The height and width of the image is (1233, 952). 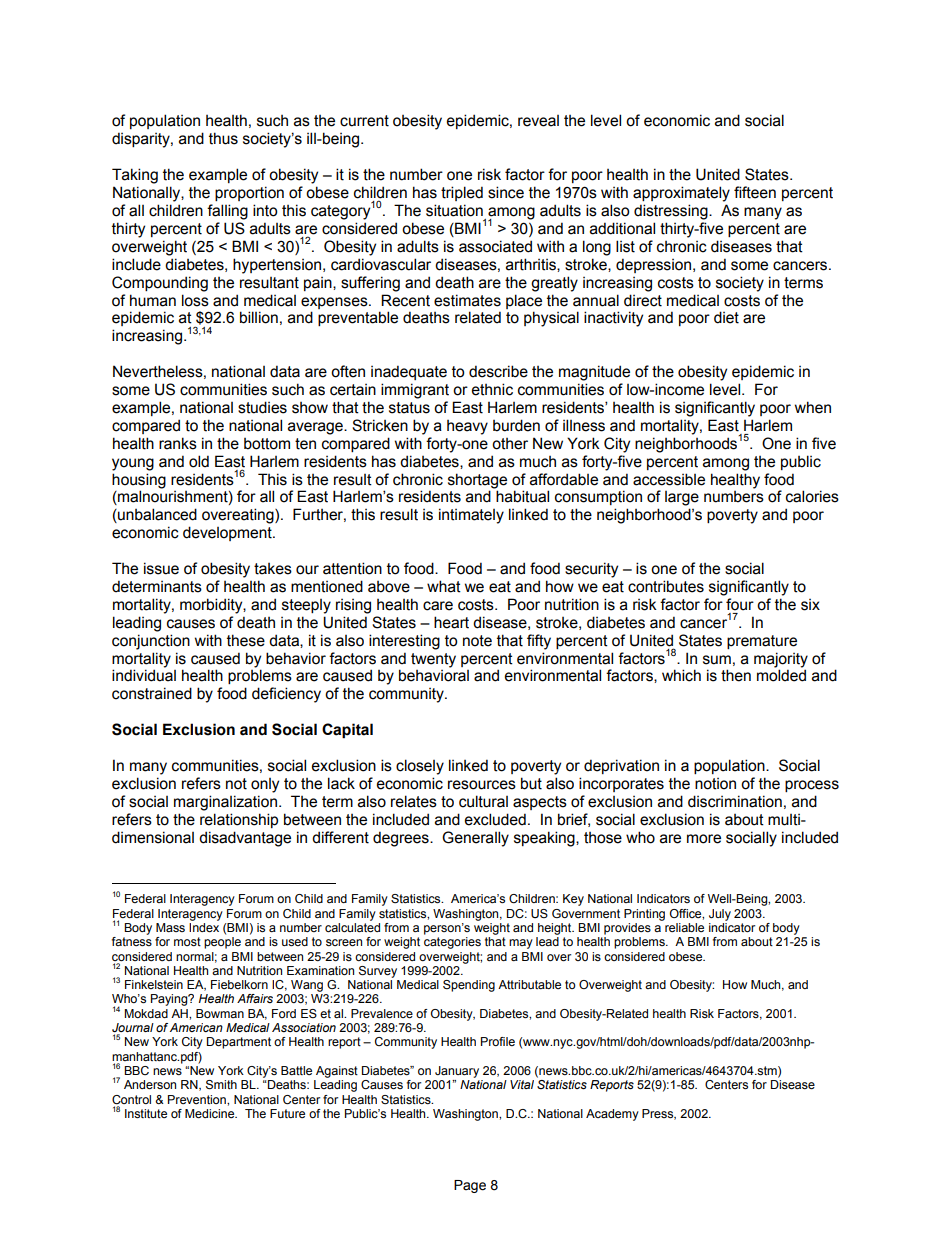 I want to click on July, so click(x=720, y=915).
